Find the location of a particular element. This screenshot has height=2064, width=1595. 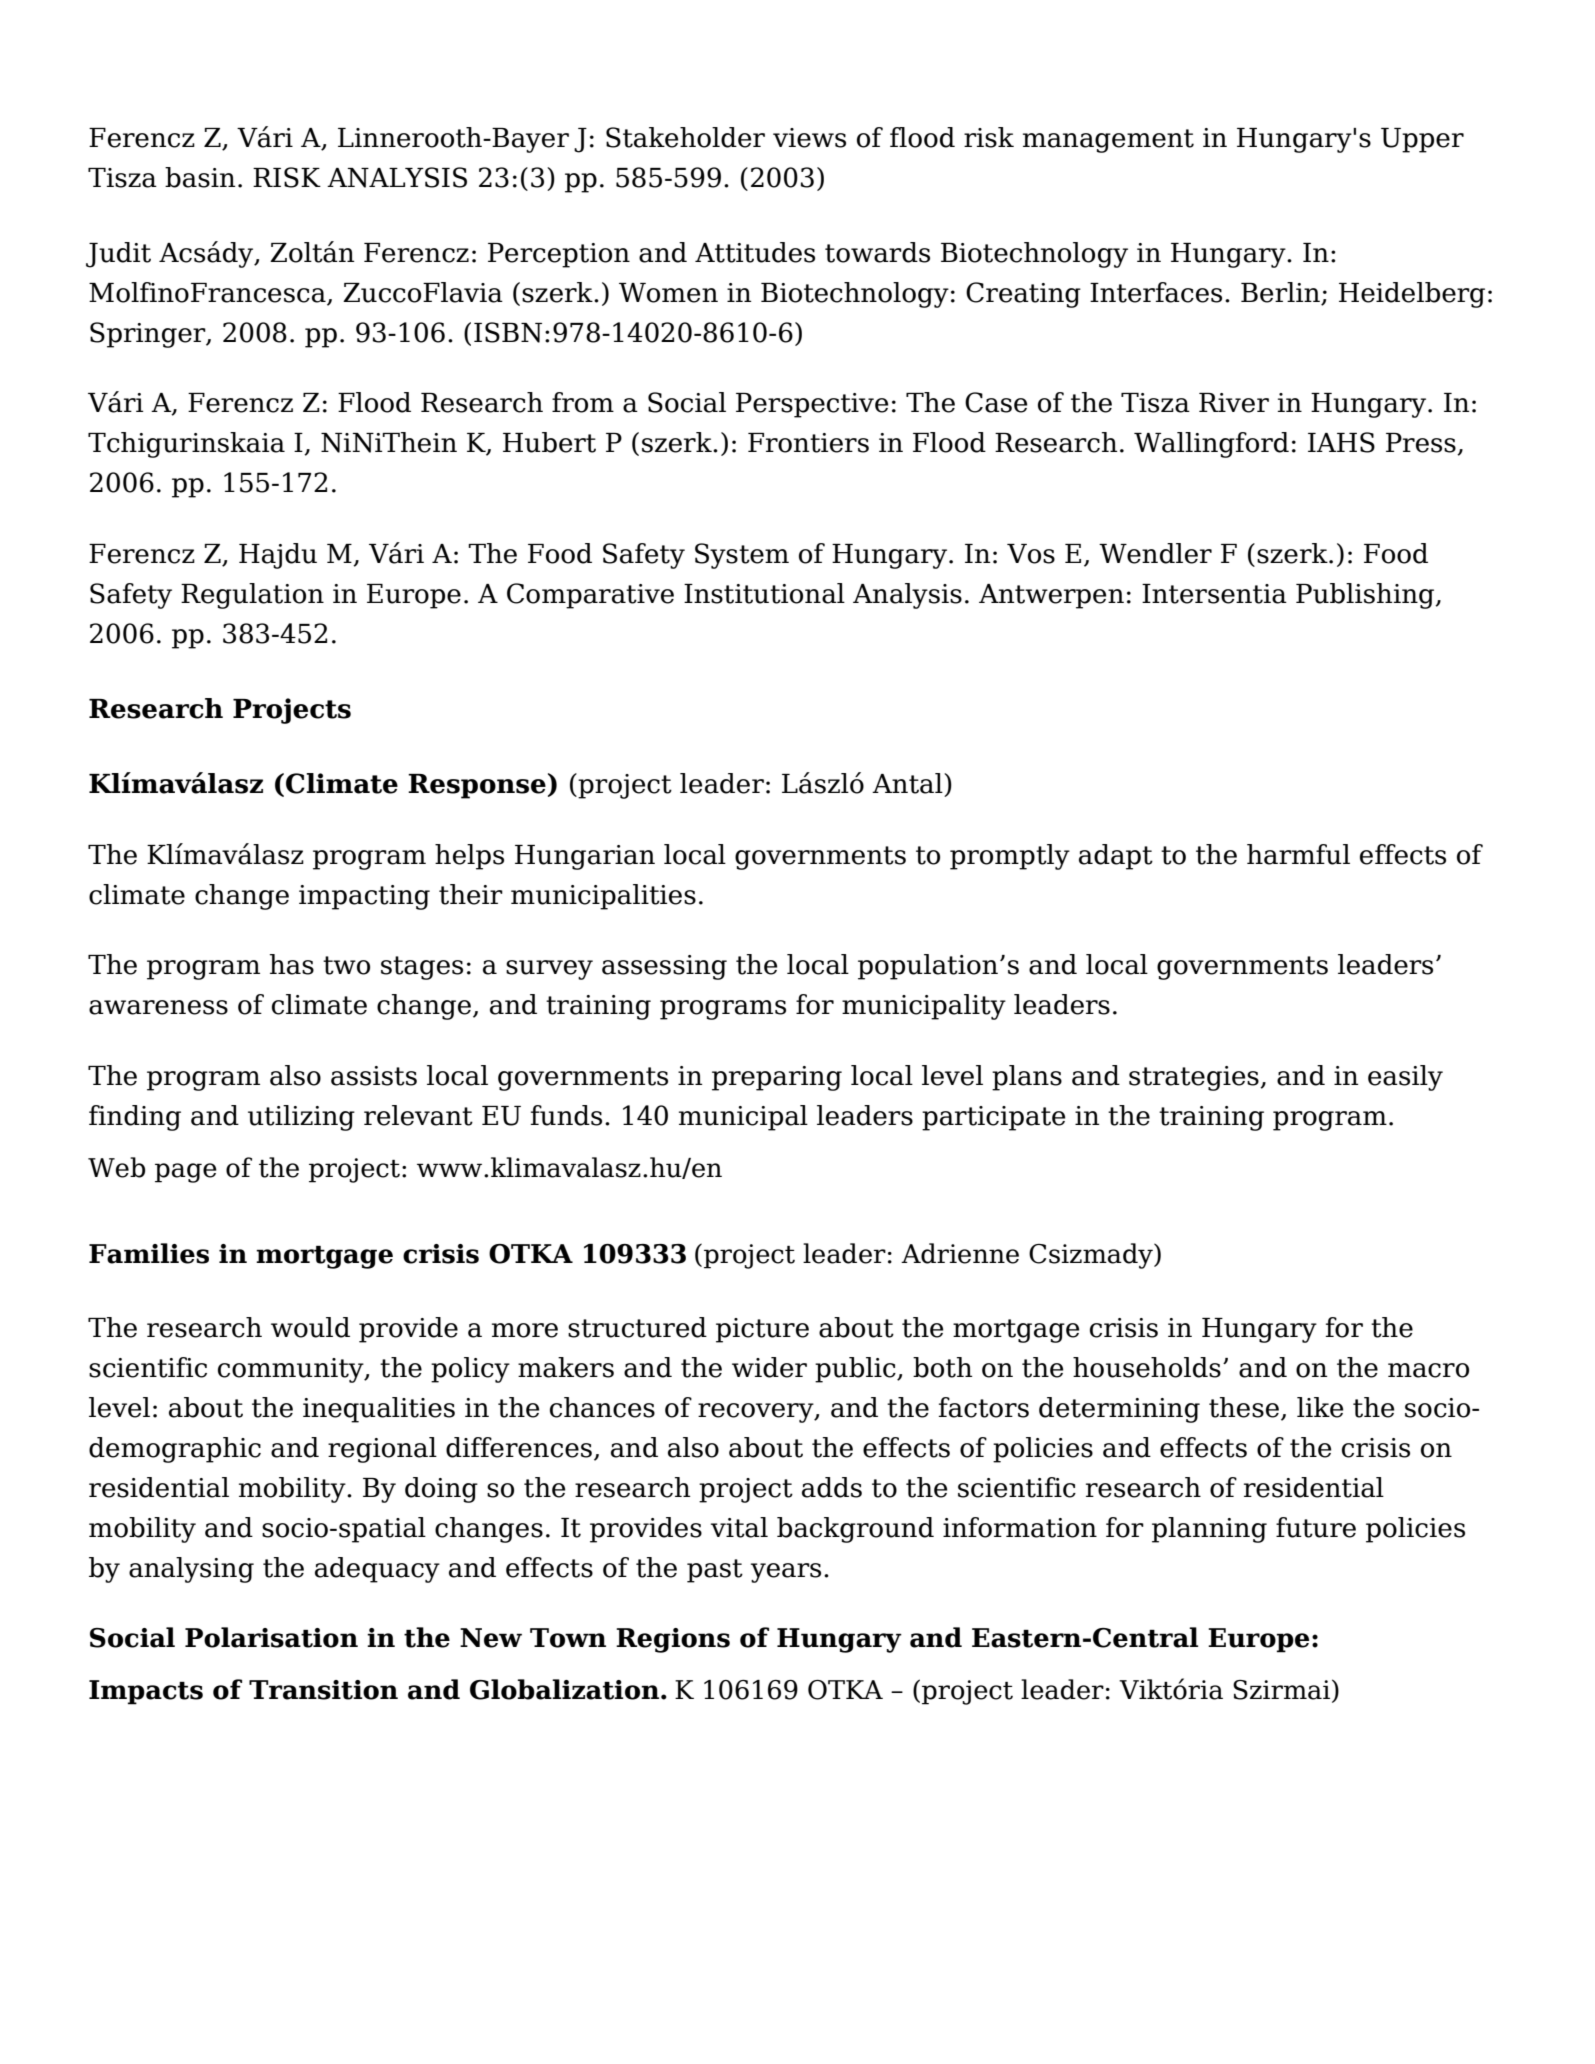

Upper is located at coordinates (1422, 140).
